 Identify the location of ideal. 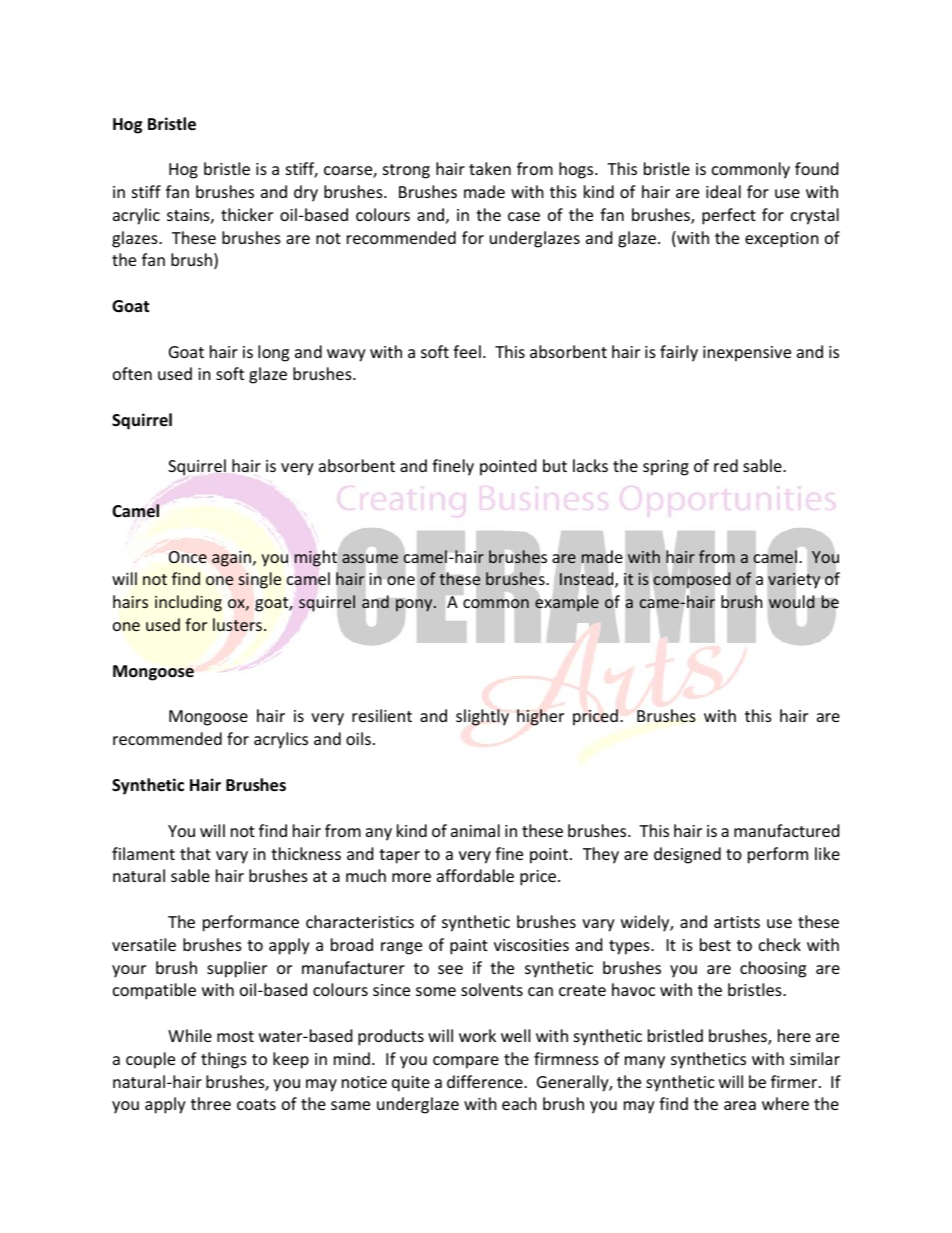
(723, 191).
